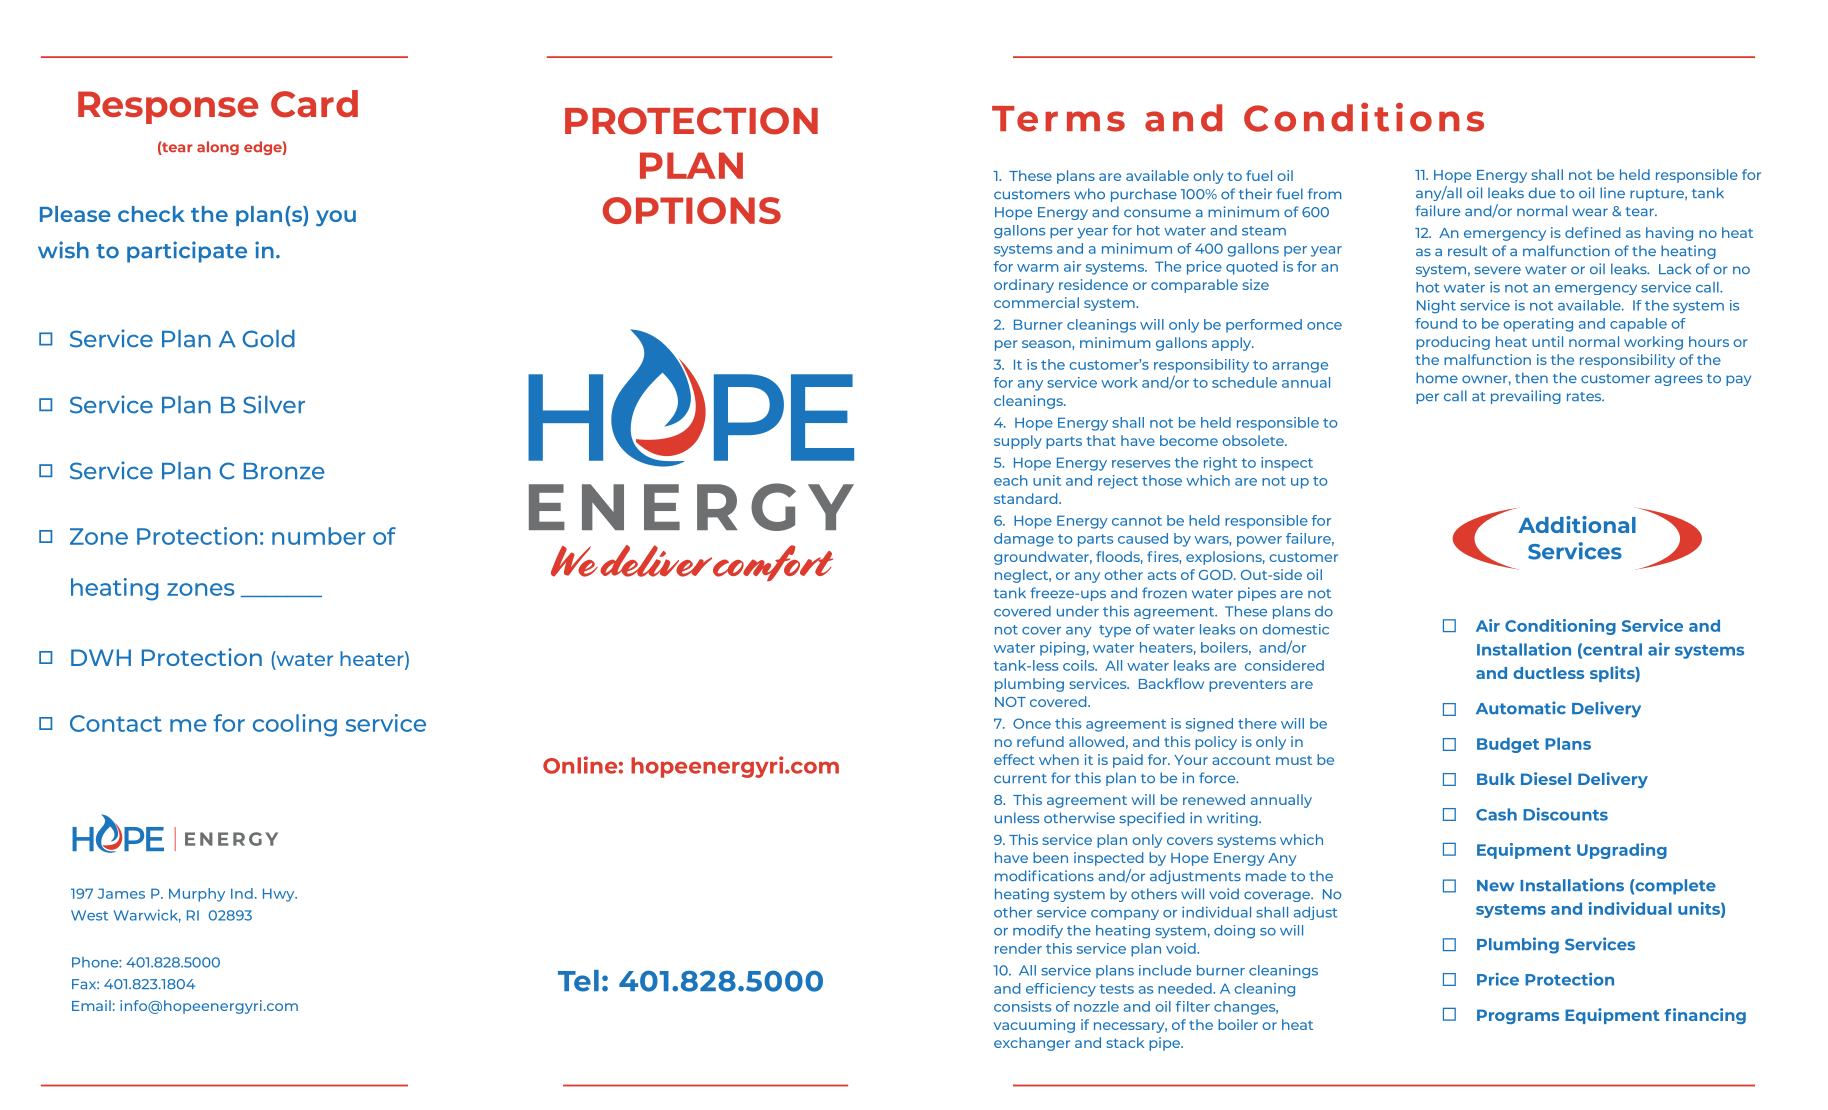  What do you see at coordinates (1022, 1006) in the page?
I see `consists` at bounding box center [1022, 1006].
